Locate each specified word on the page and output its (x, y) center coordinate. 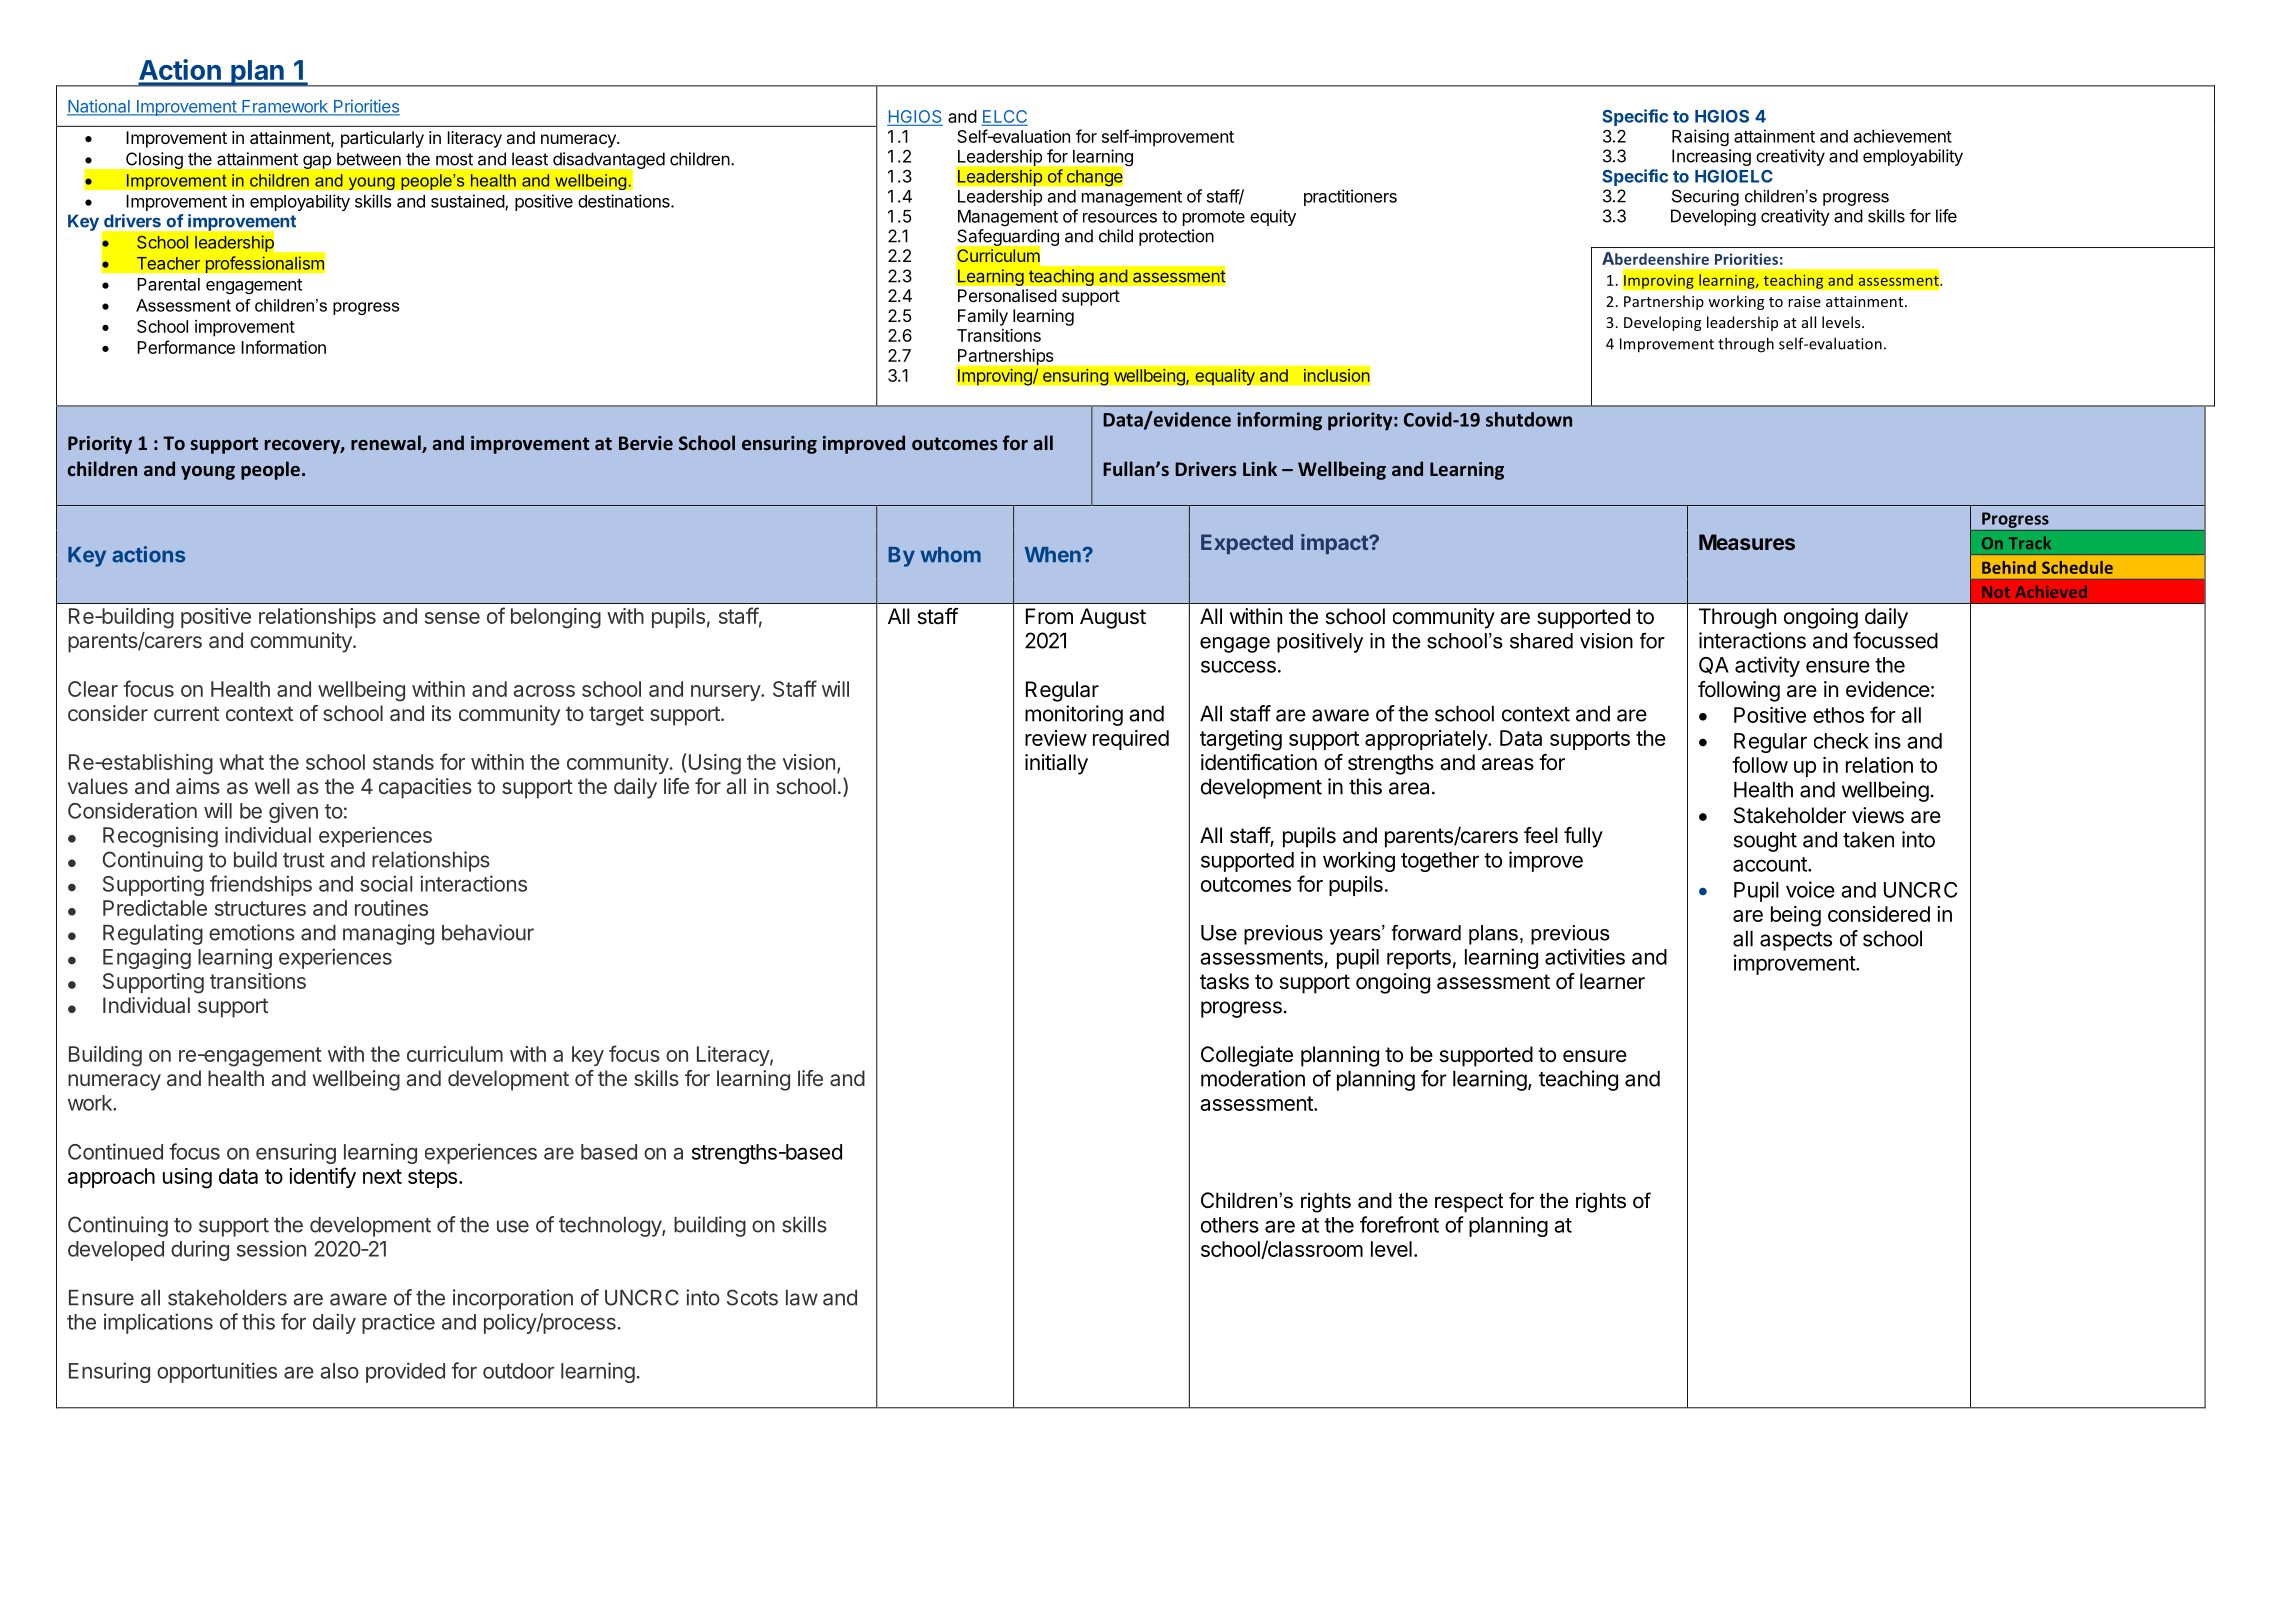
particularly (382, 139)
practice (398, 1323)
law (802, 1298)
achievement (1903, 136)
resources (1120, 218)
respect (1469, 1203)
